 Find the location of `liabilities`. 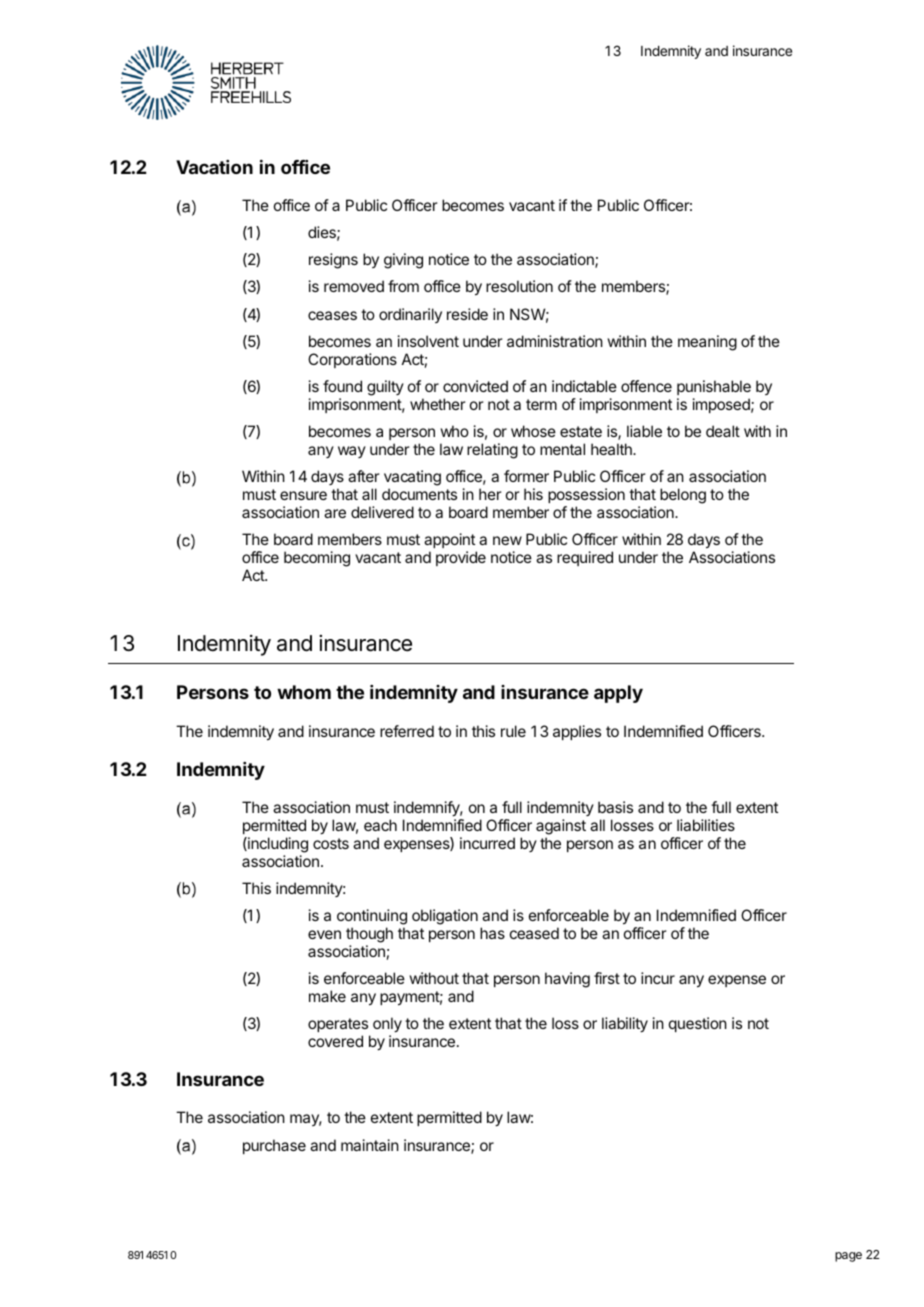

liabilities is located at coordinates (706, 825).
